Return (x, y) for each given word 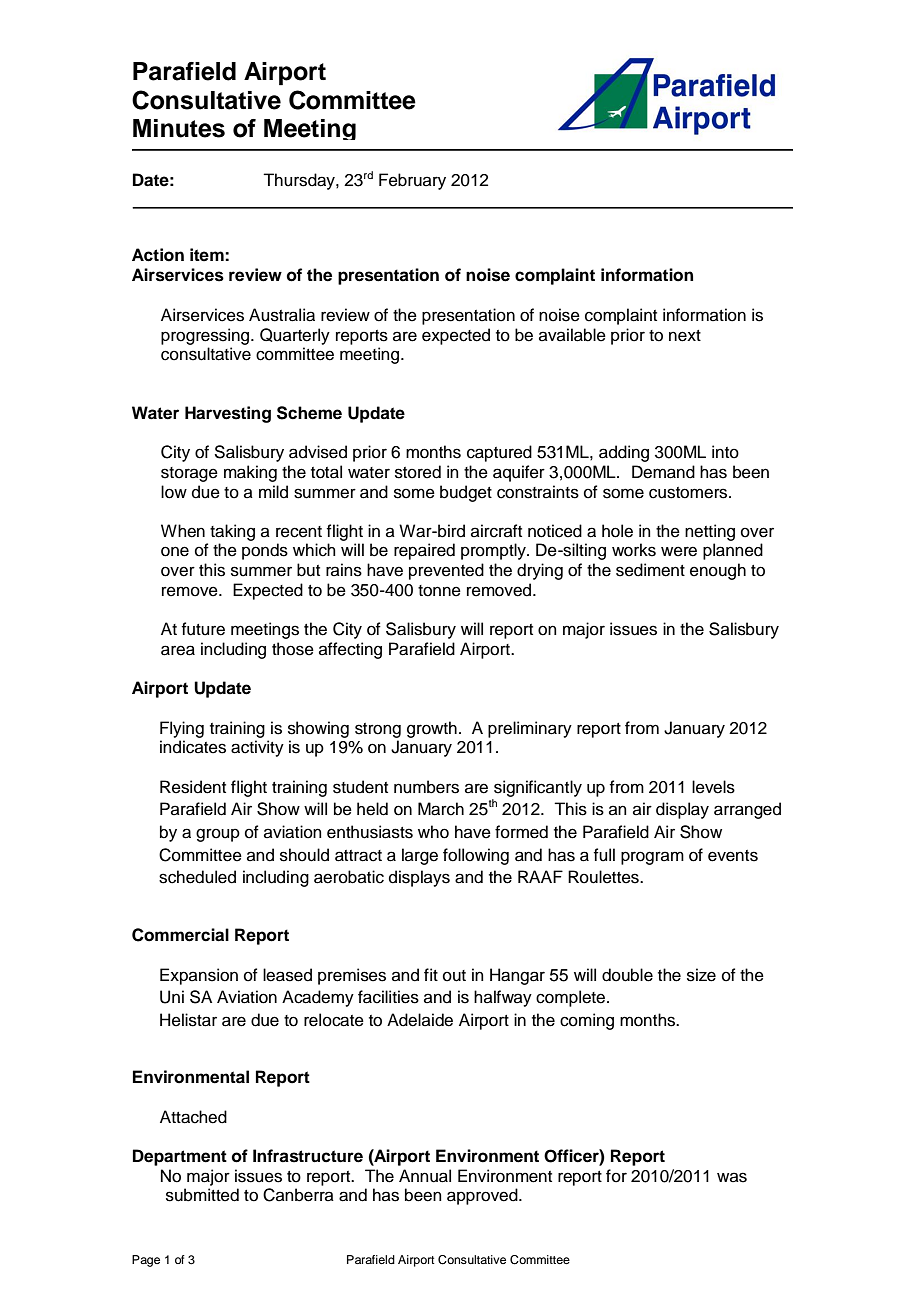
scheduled (197, 877)
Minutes (179, 128)
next (685, 336)
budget (466, 493)
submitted (202, 1195)
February (412, 181)
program (652, 858)
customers (689, 493)
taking (232, 532)
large (420, 856)
